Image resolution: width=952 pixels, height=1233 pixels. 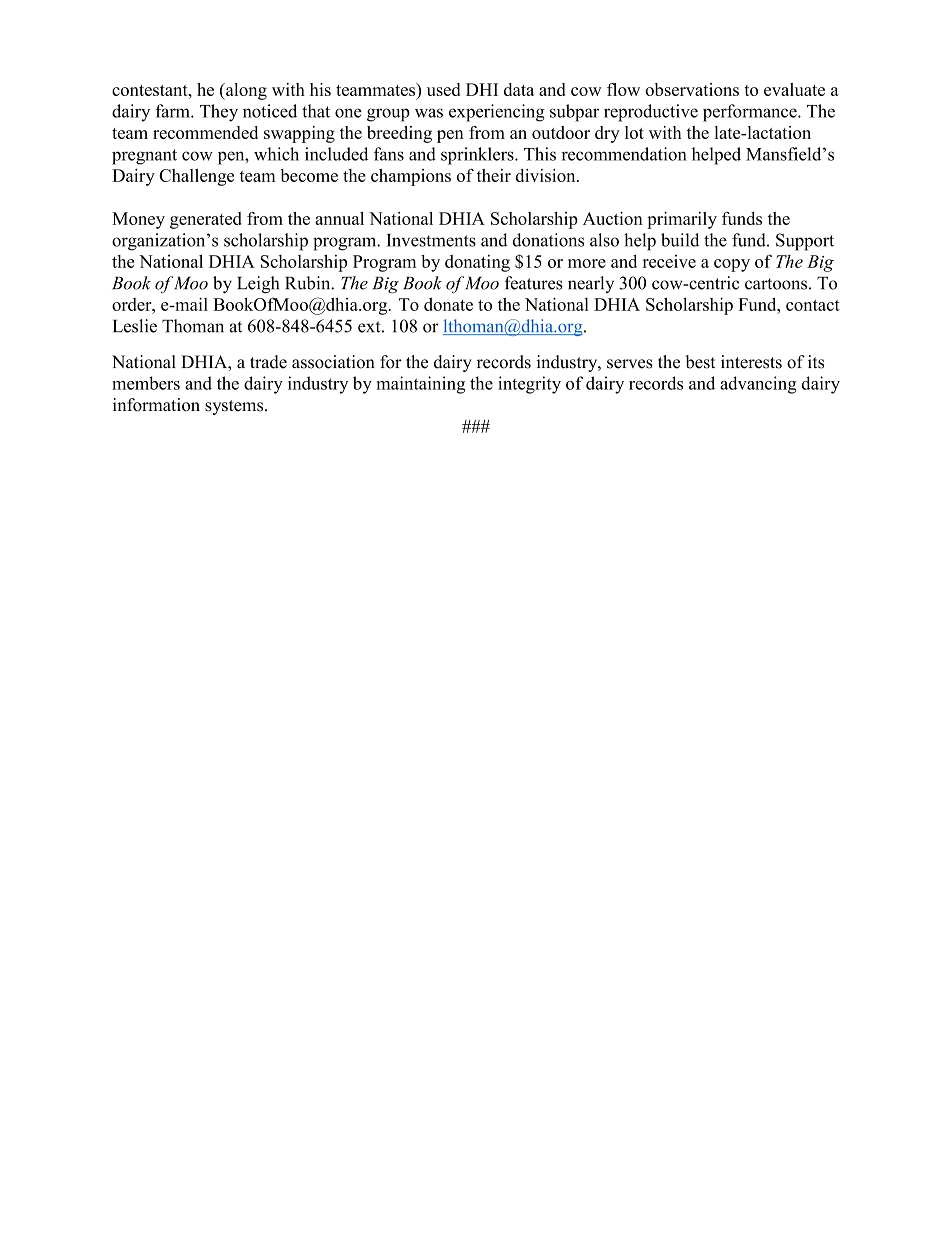 What do you see at coordinates (196, 177) in the page?
I see `Challenge` at bounding box center [196, 177].
